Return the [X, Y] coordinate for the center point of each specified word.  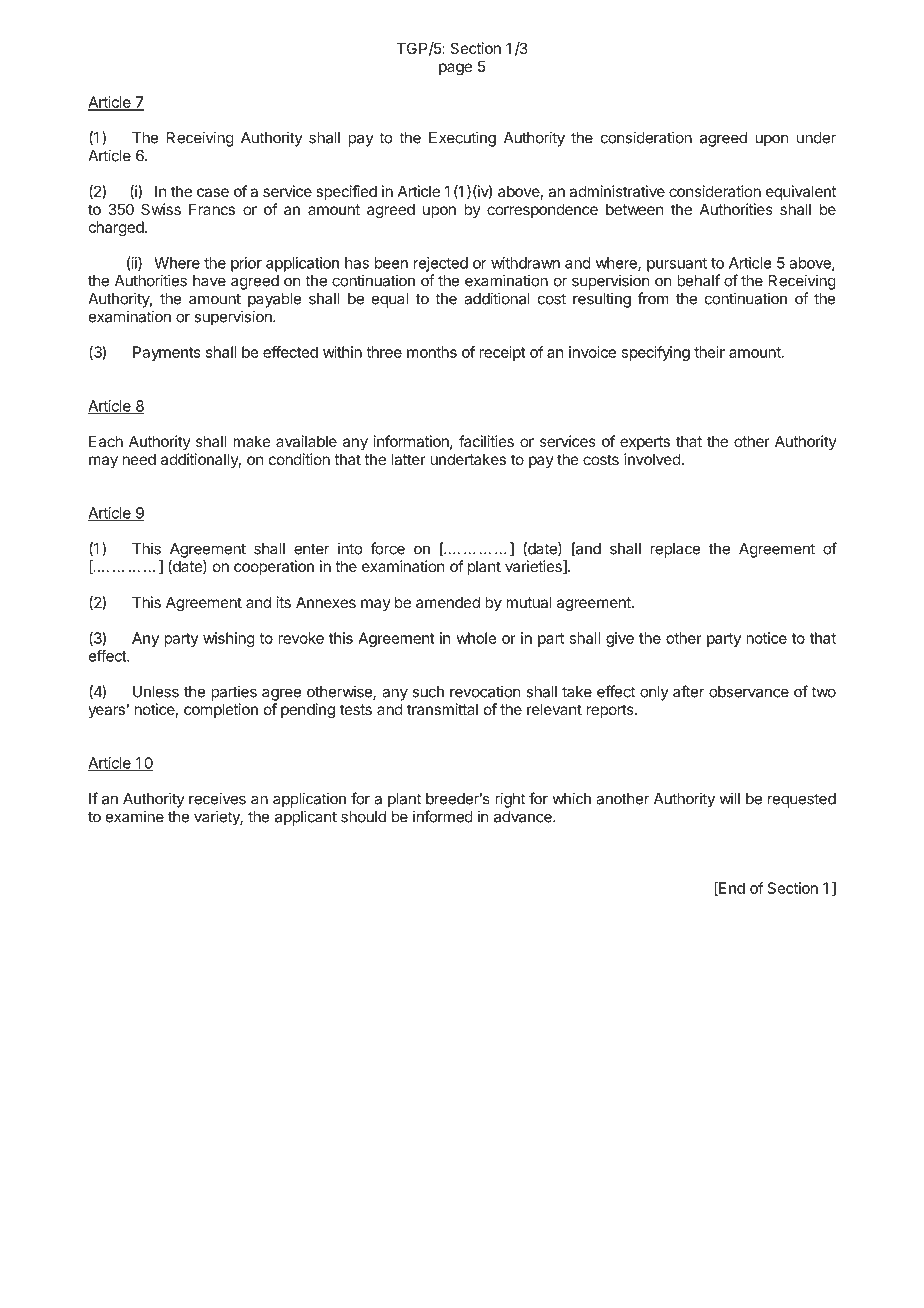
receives [217, 798]
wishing [229, 639]
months [432, 352]
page [455, 69]
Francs [212, 209]
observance [749, 692]
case [213, 192]
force [387, 548]
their [709, 352]
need [139, 459]
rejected [441, 264]
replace [675, 550]
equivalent [801, 192]
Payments [167, 353]
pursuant [677, 265]
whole [476, 638]
